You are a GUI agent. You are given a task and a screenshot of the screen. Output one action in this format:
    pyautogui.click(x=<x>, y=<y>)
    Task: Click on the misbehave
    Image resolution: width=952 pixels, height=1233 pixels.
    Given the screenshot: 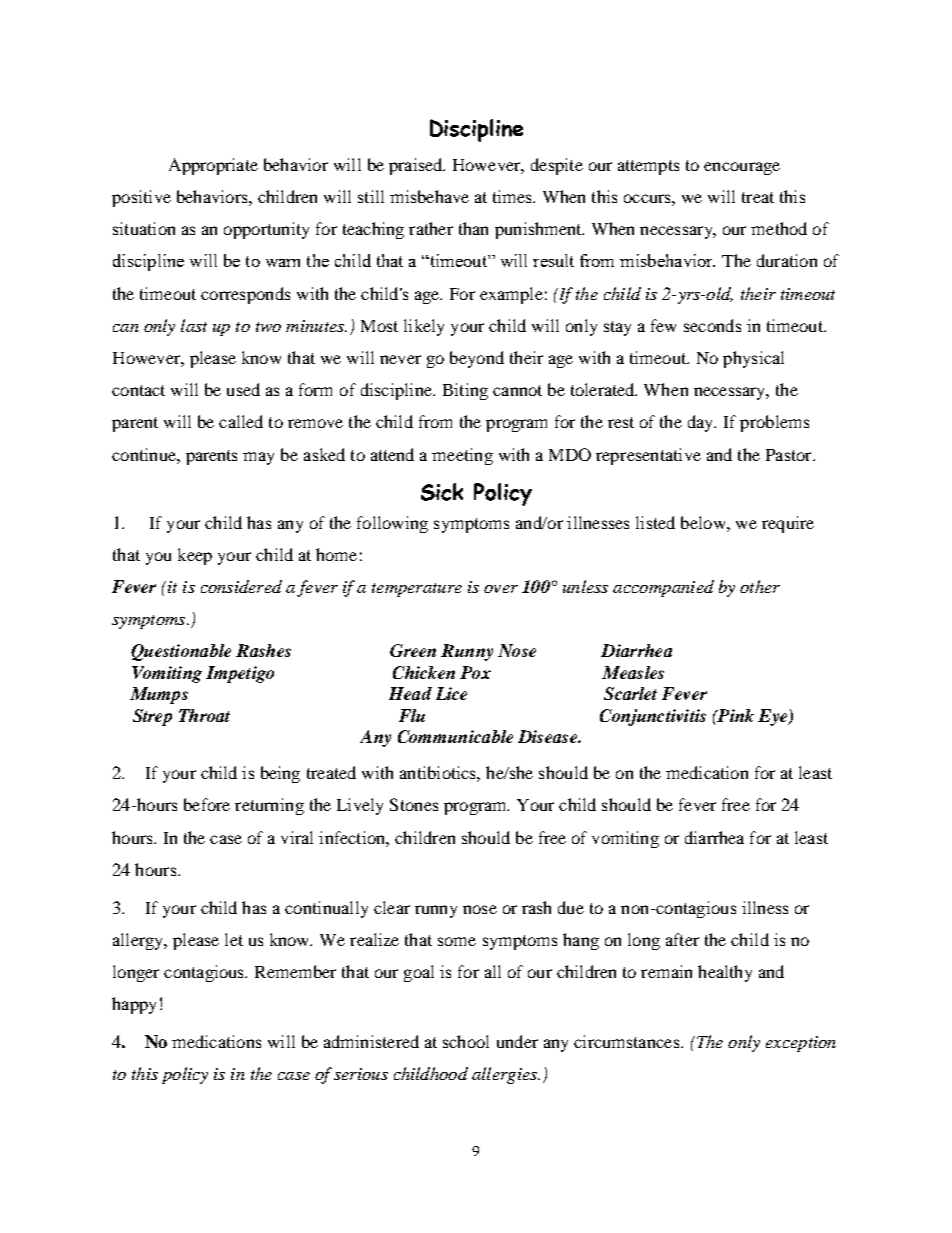 What is the action you would take?
    pyautogui.click(x=429, y=196)
